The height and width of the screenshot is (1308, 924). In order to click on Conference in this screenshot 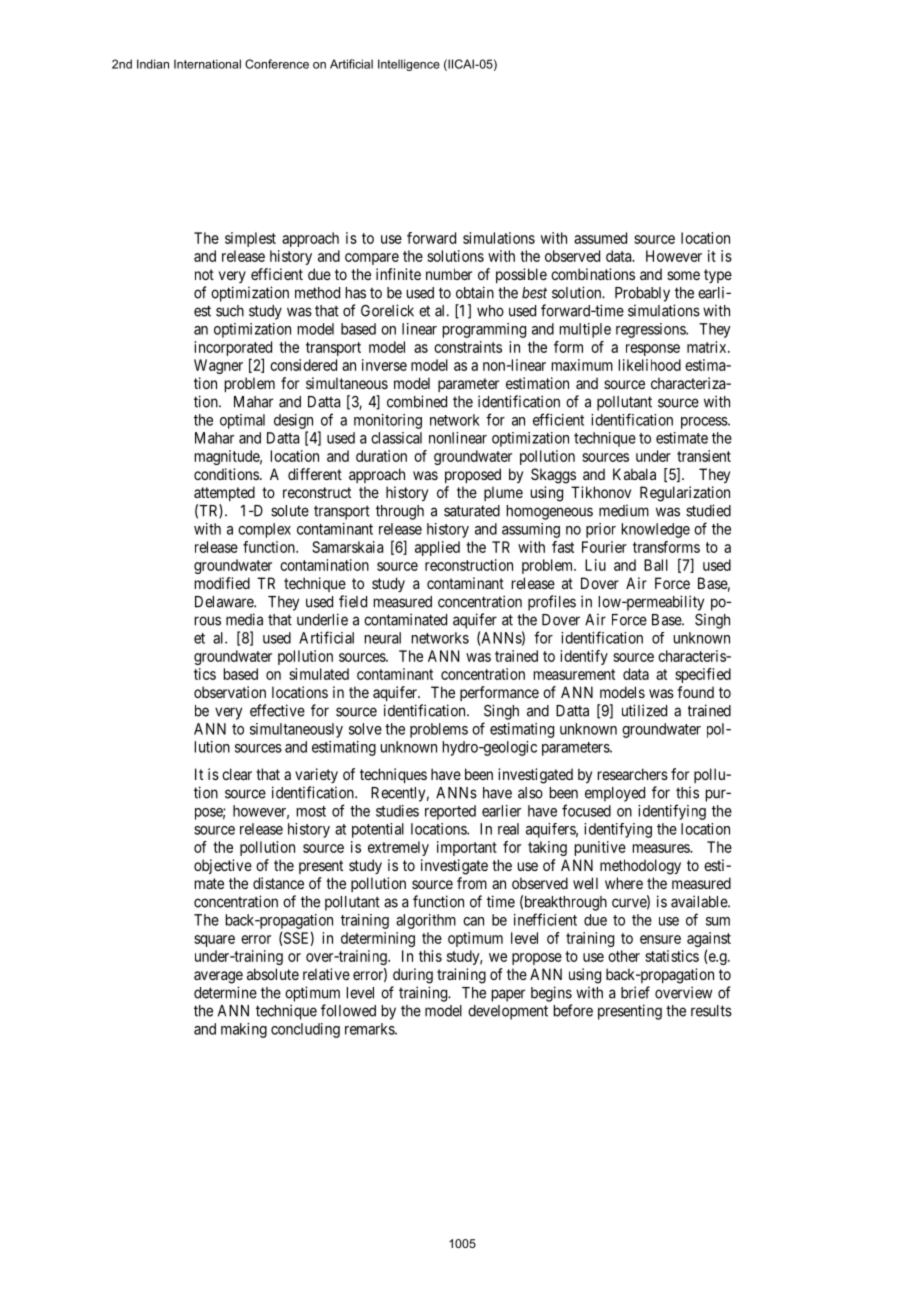, I will do `click(277, 64)`.
